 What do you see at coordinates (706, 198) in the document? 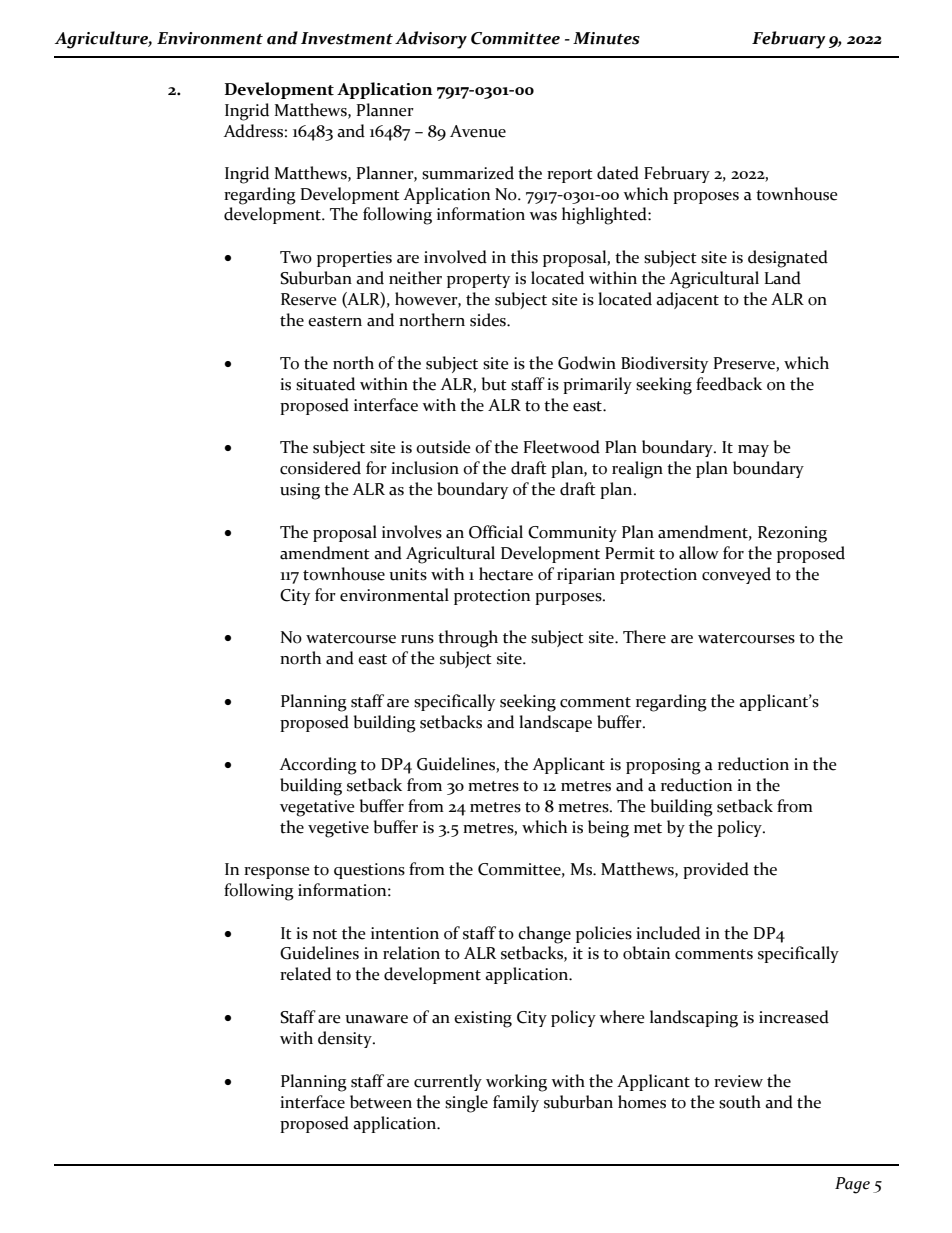
I see `proposes` at bounding box center [706, 198].
